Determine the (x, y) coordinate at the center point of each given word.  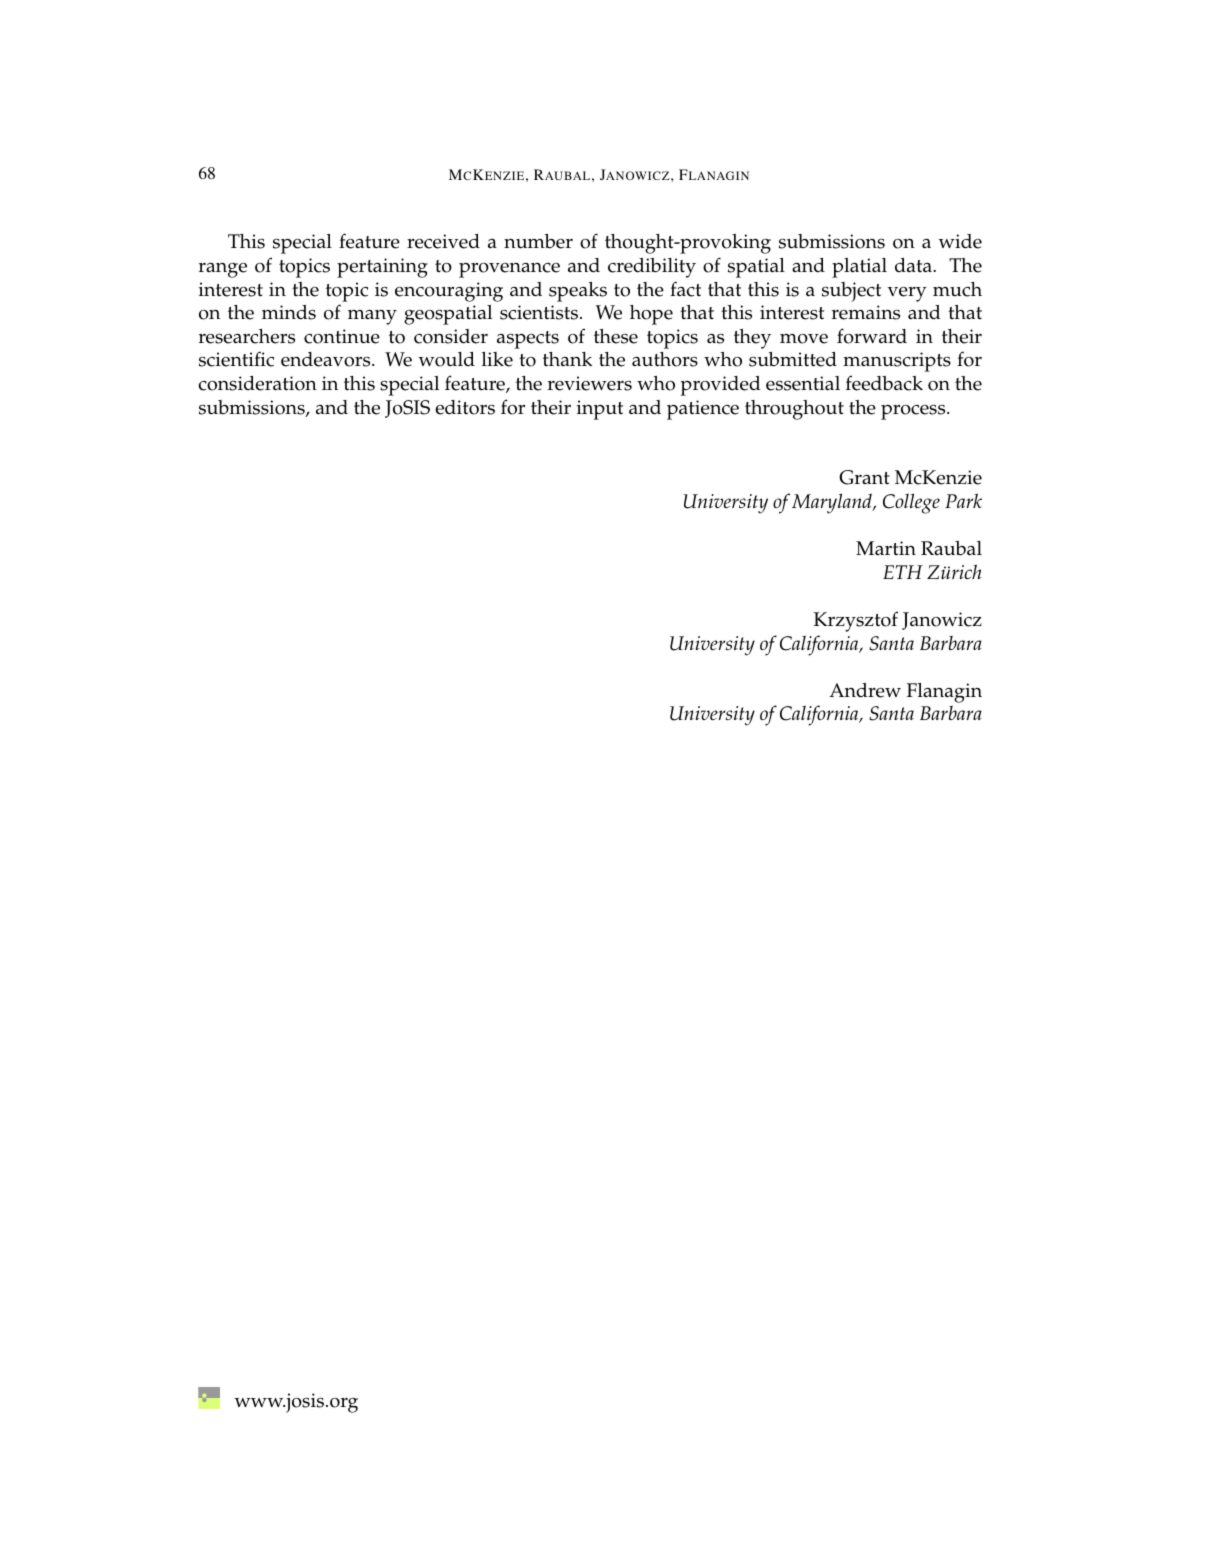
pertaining (382, 268)
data (914, 265)
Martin (886, 548)
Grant (864, 477)
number (538, 241)
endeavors (327, 359)
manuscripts (897, 362)
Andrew (865, 690)
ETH (903, 572)
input (600, 410)
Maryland (833, 503)
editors (465, 407)
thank (567, 359)
